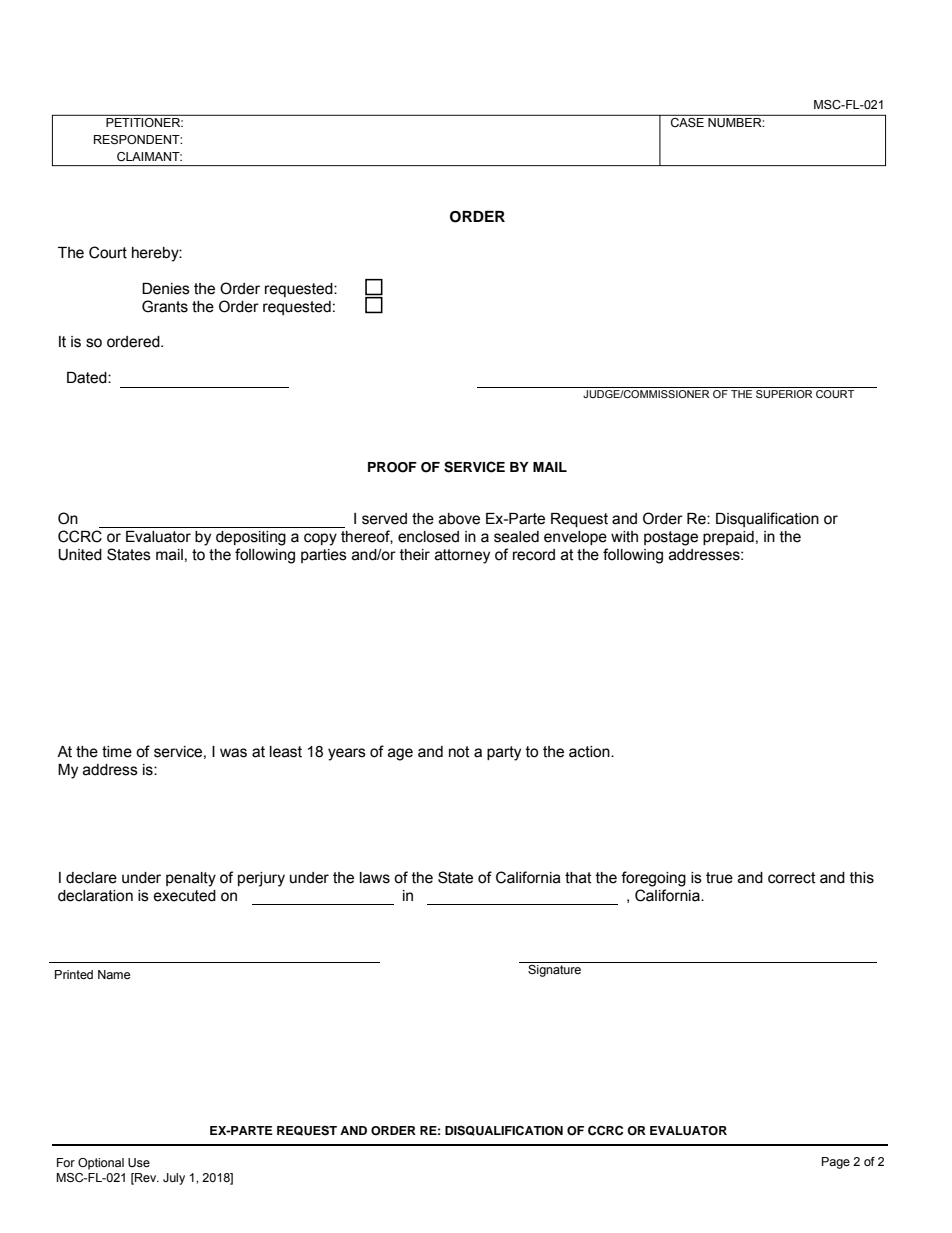  I want to click on Signature, so click(554, 971).
